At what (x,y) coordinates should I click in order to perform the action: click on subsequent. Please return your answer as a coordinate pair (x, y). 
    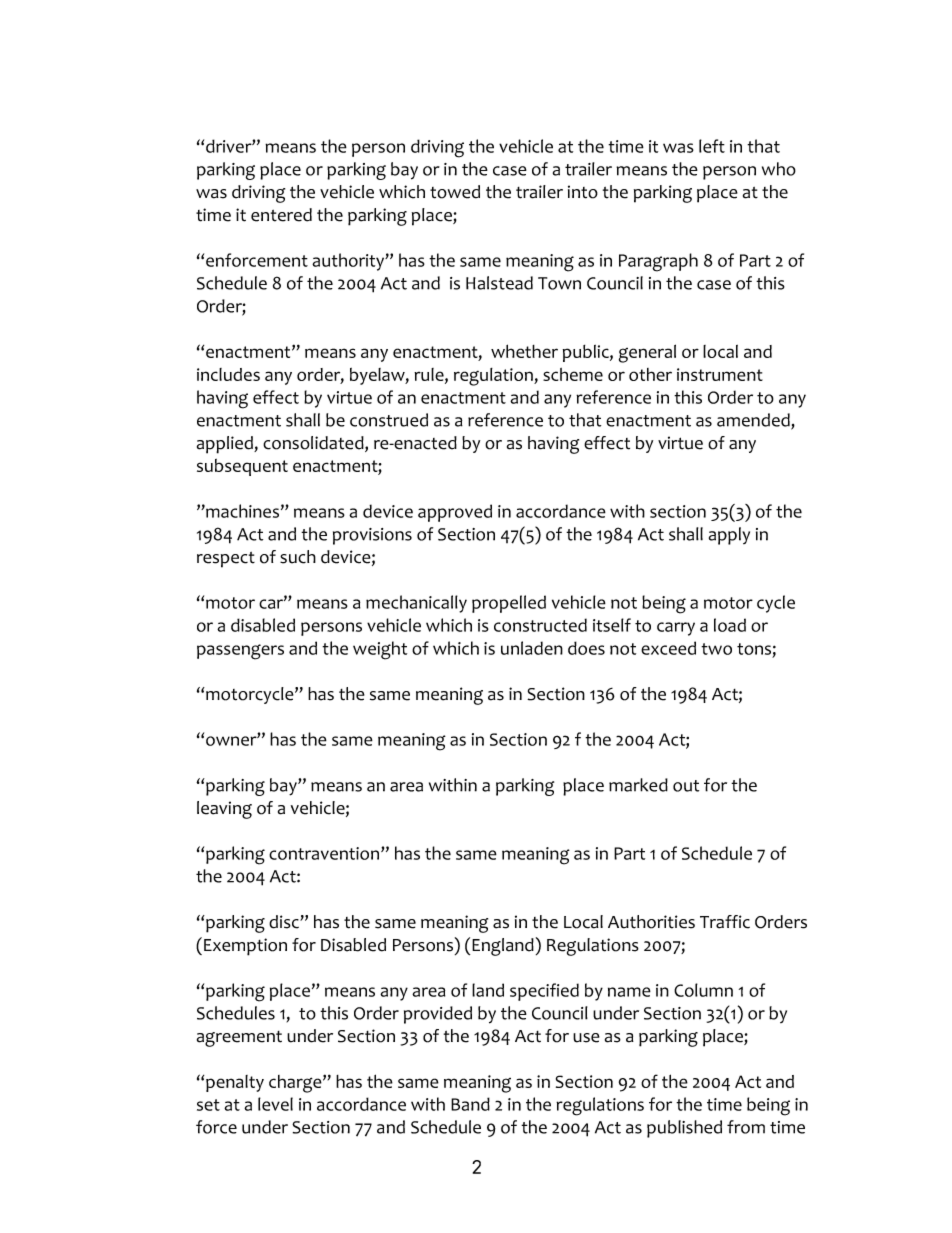
    Looking at the image, I should click on (242, 467).
